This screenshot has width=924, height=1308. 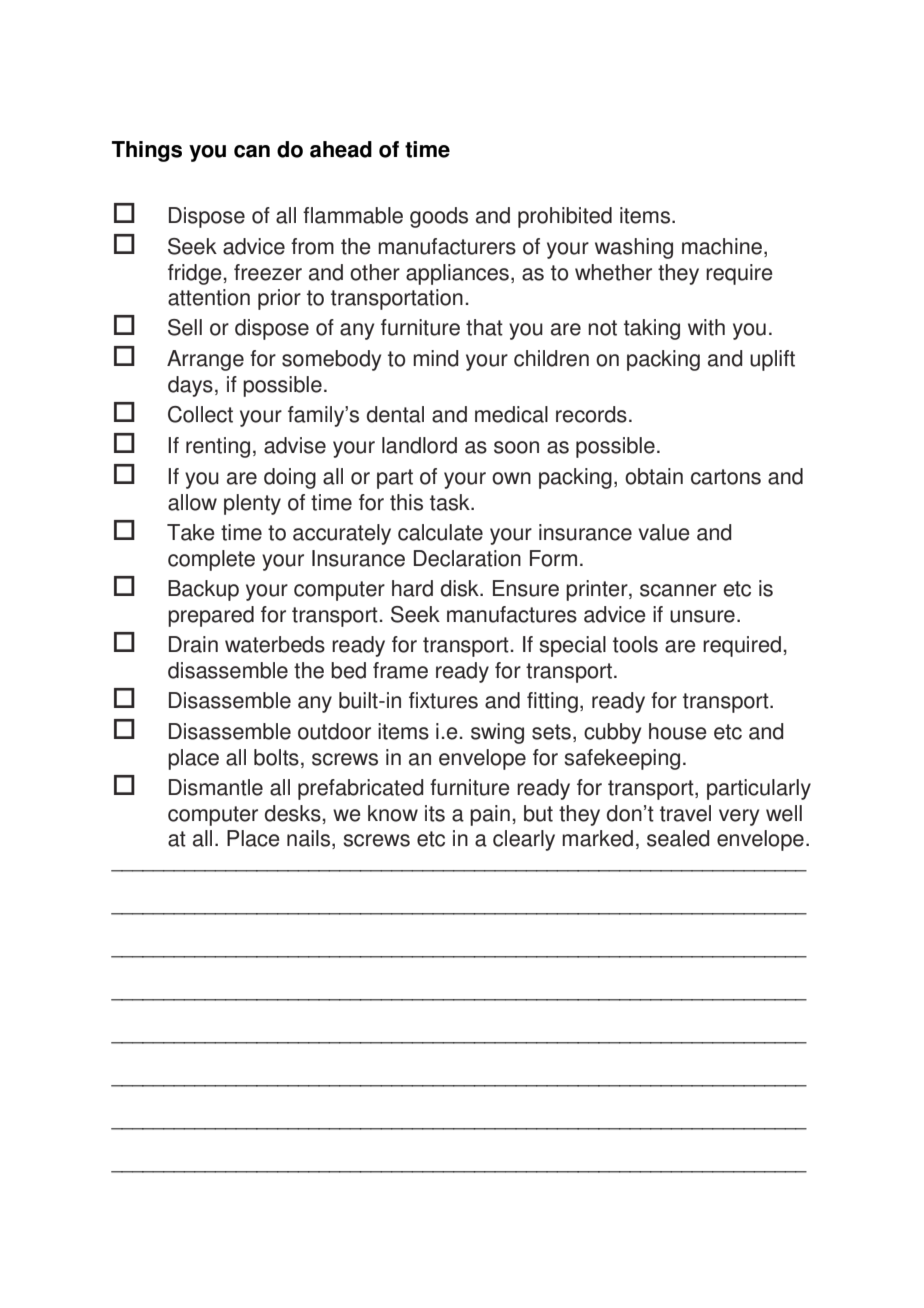 I want to click on renting, so click(x=218, y=447).
